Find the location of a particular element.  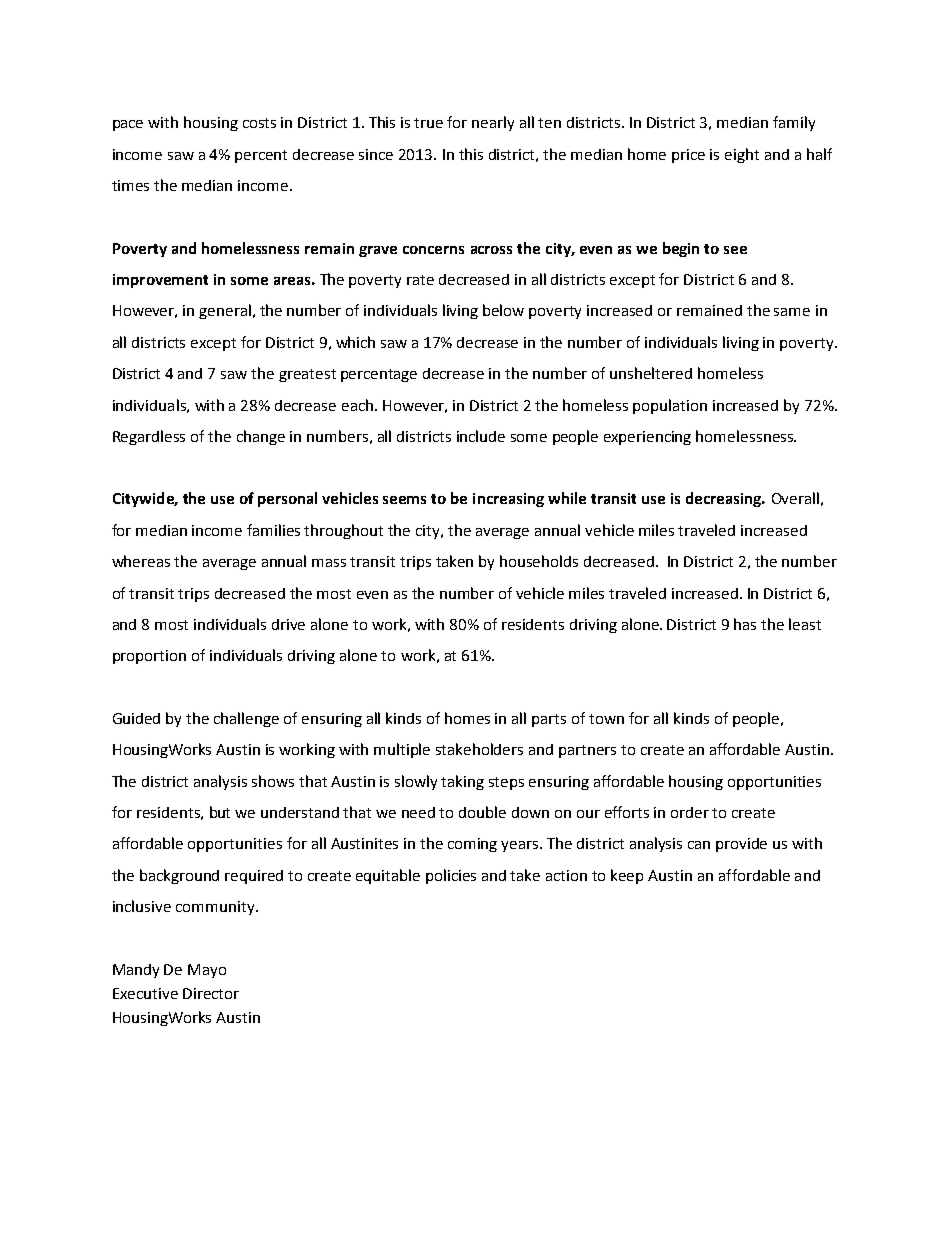

decreasing is located at coordinates (725, 499).
